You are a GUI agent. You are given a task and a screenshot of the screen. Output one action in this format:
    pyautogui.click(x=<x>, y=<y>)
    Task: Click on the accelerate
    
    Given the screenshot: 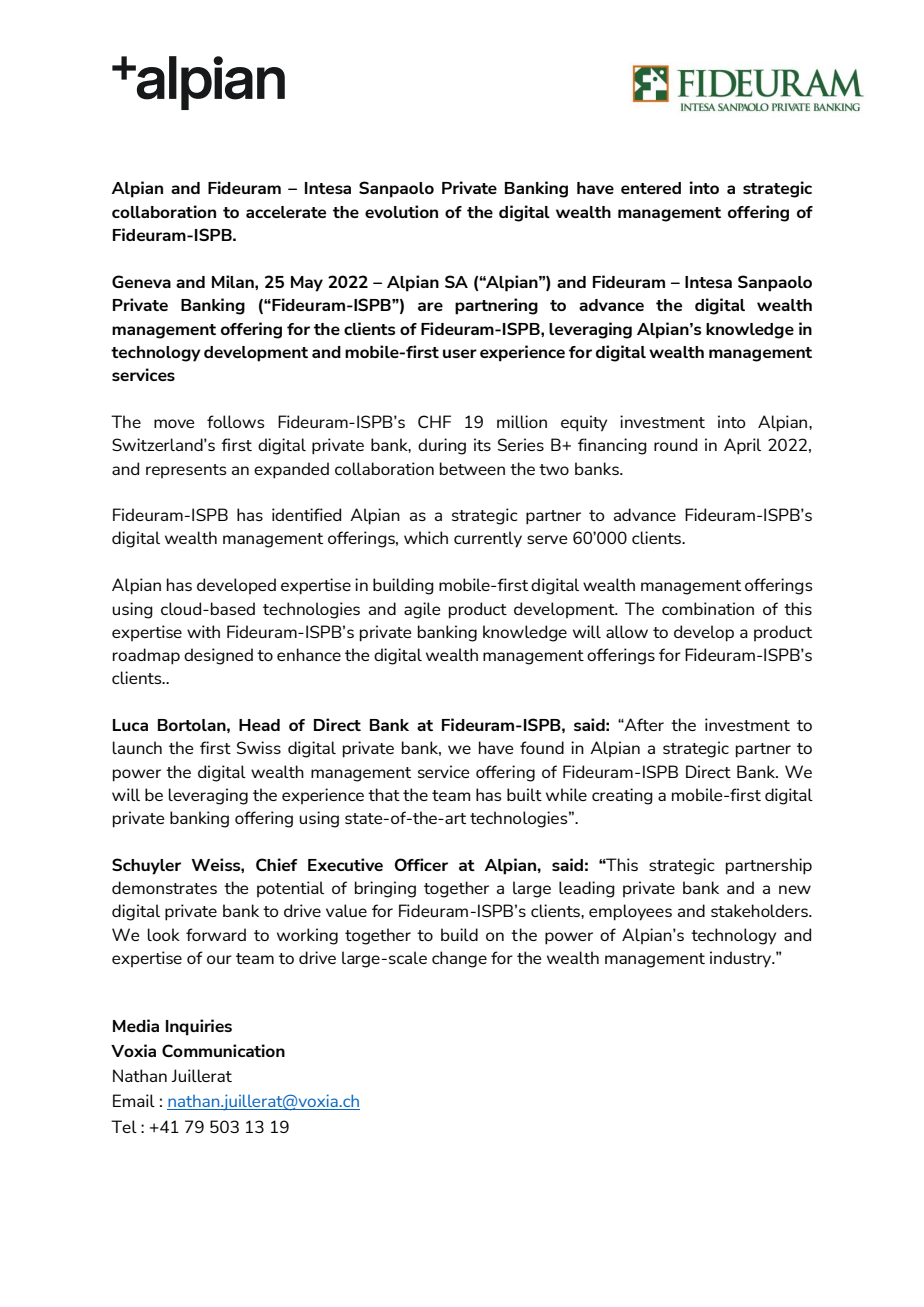 What is the action you would take?
    pyautogui.click(x=286, y=212)
